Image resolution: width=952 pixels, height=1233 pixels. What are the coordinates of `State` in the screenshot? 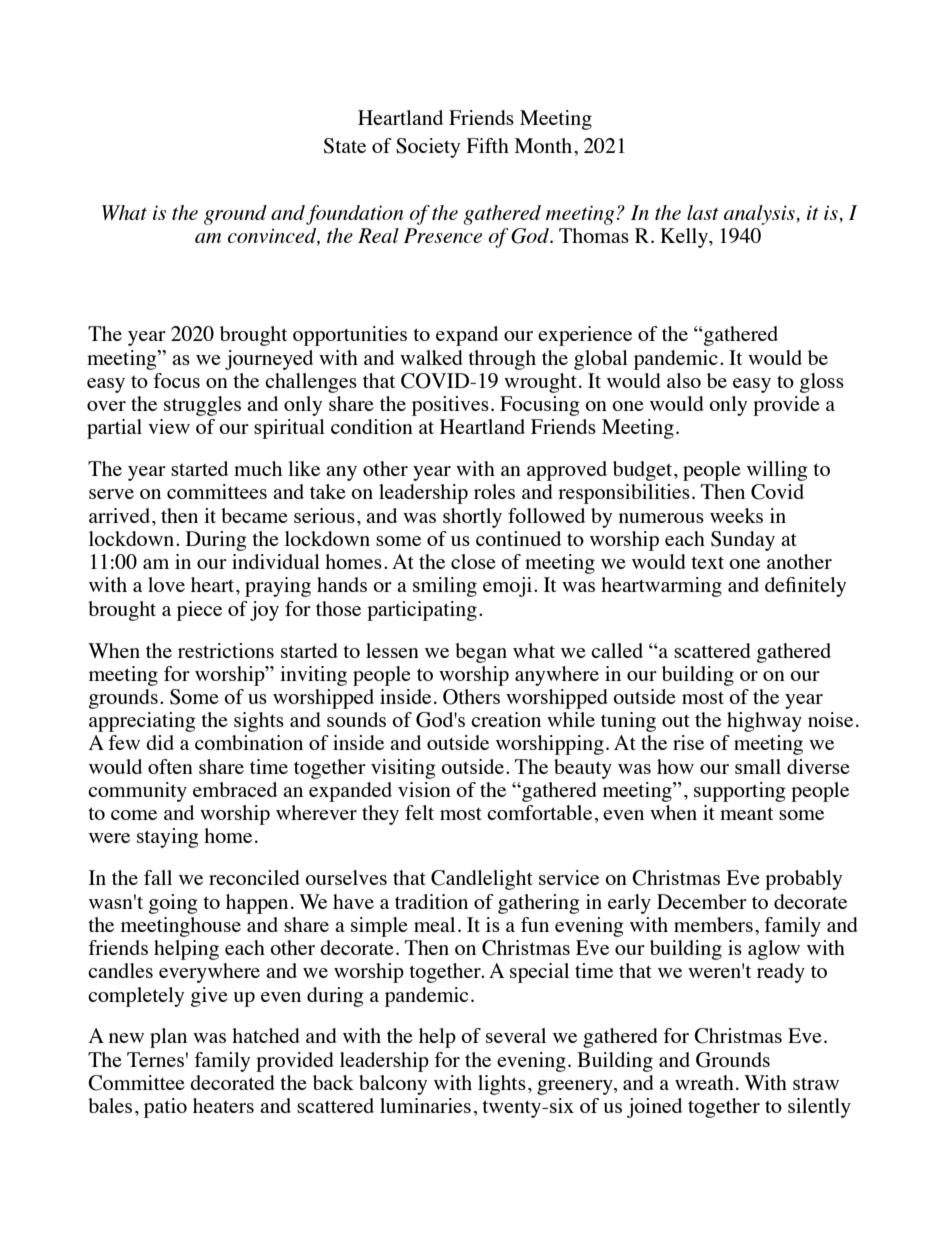 It's located at (345, 146).
